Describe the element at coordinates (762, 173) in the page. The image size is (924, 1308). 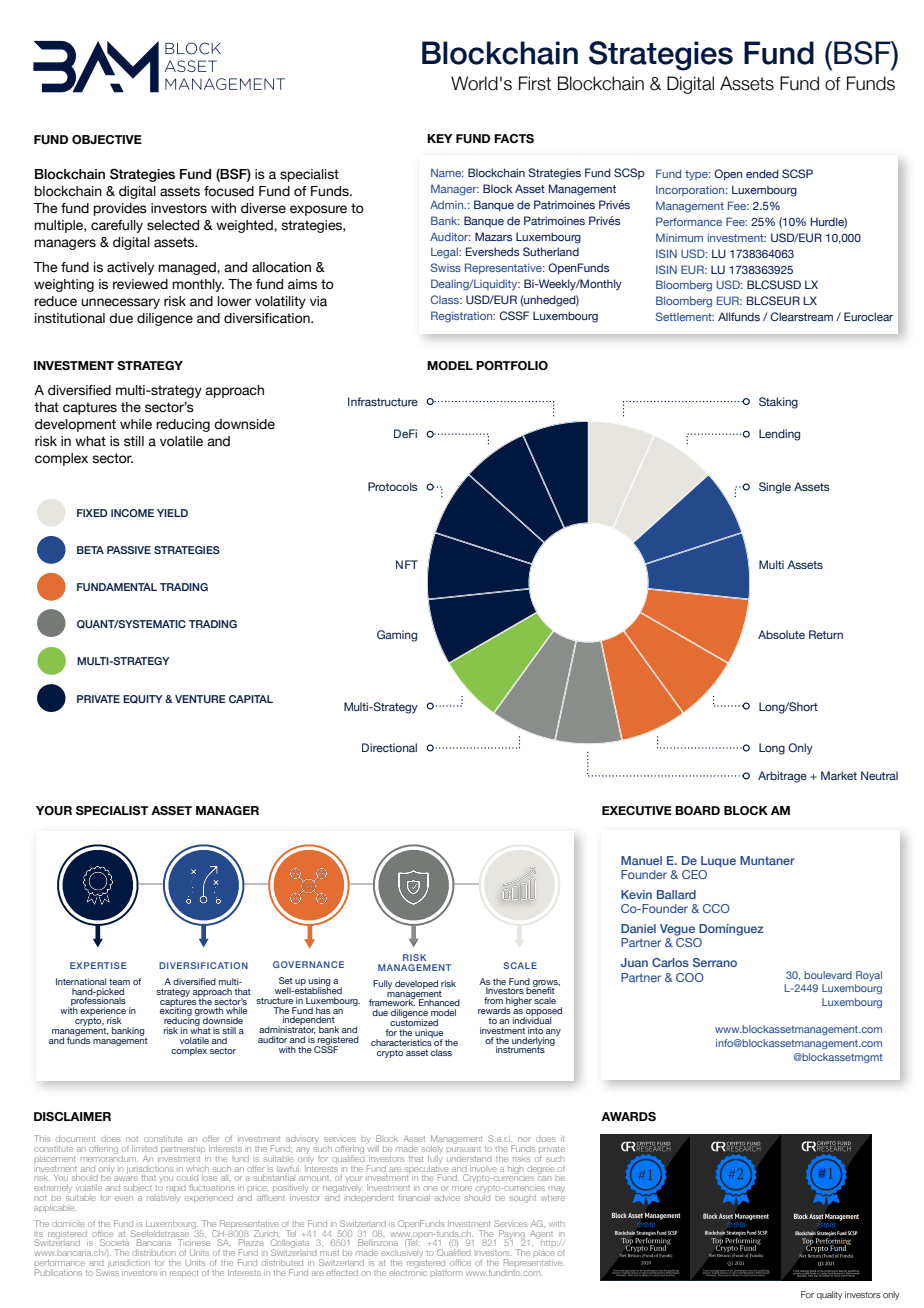
I see `ended` at that location.
